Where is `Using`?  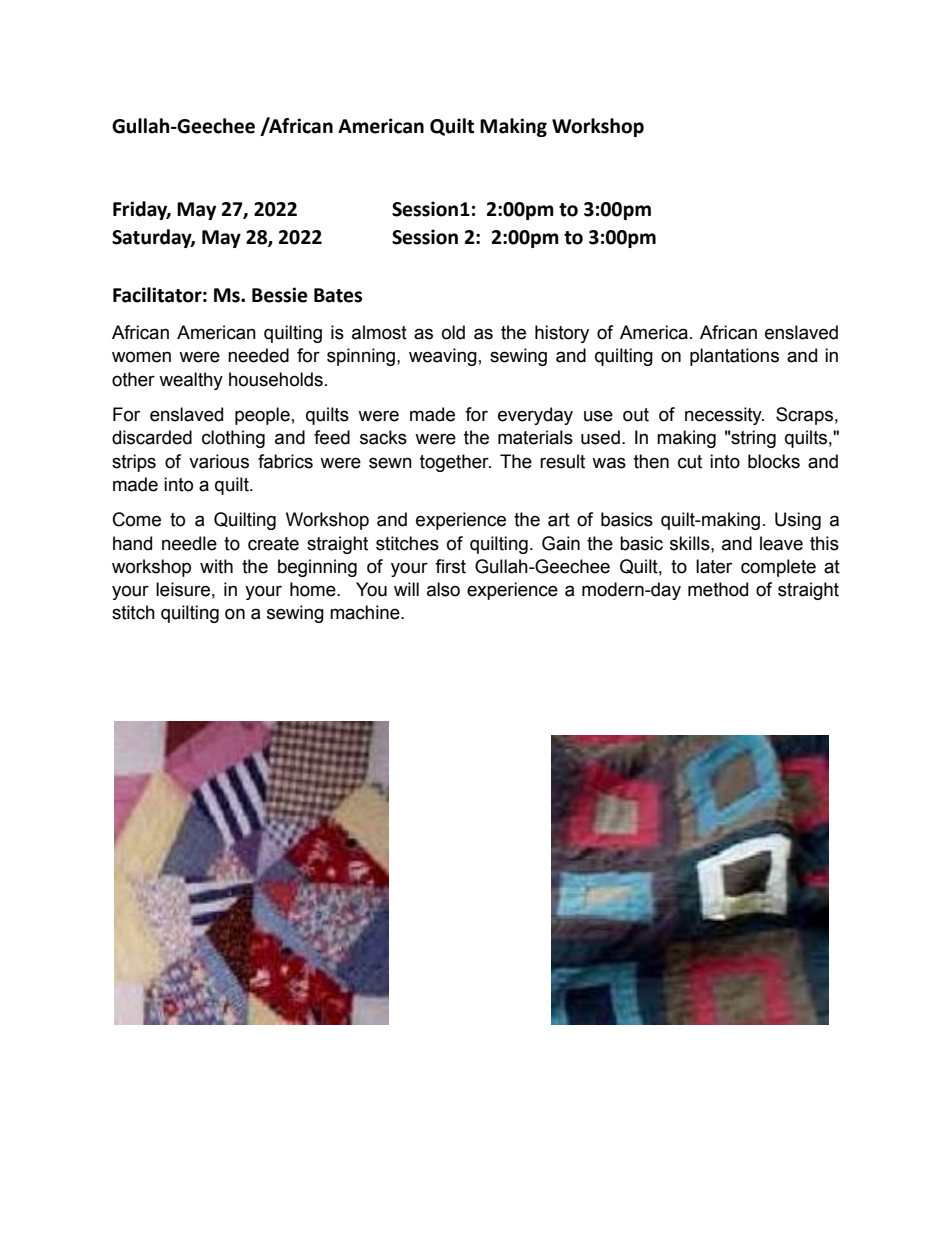
Using is located at coordinates (798, 521).
